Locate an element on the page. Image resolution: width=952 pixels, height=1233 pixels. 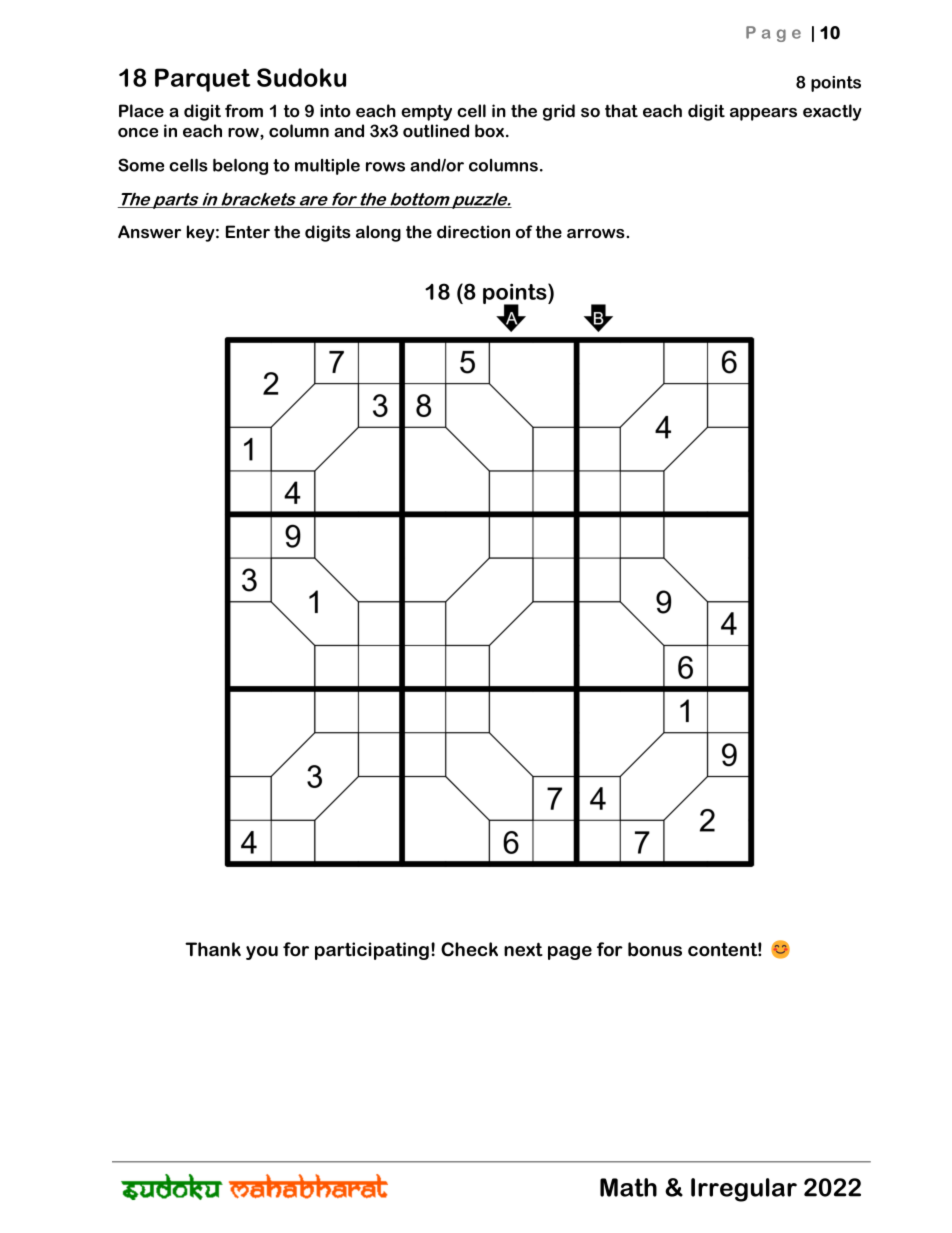
Check is located at coordinates (469, 949).
